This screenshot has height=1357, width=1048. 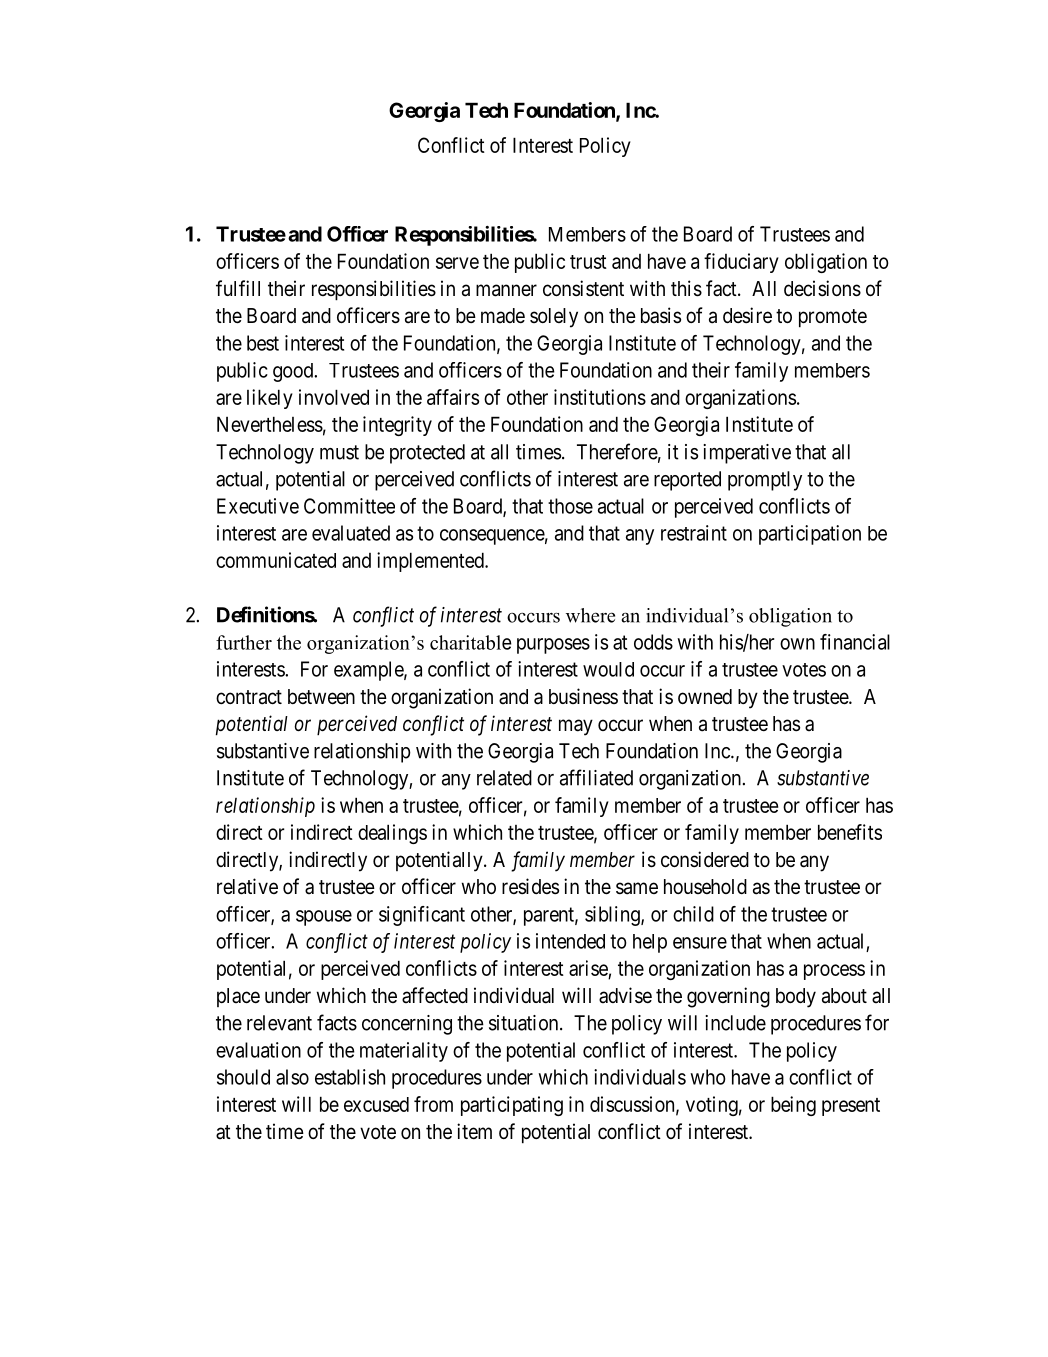 I want to click on decisions, so click(x=822, y=288).
